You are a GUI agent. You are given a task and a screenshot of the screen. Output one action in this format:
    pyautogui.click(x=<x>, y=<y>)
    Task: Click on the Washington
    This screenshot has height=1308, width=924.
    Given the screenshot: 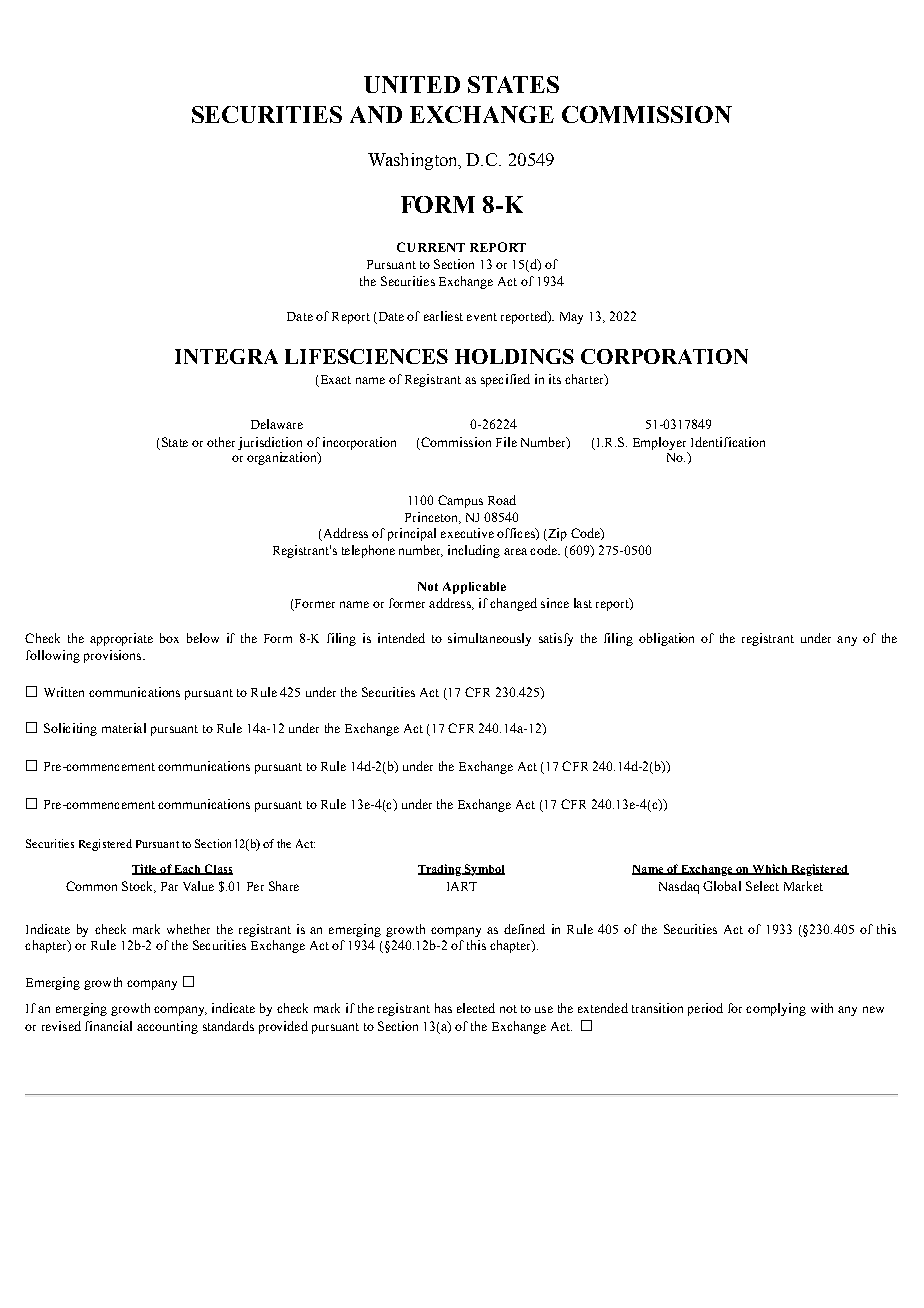 What is the action you would take?
    pyautogui.click(x=414, y=161)
